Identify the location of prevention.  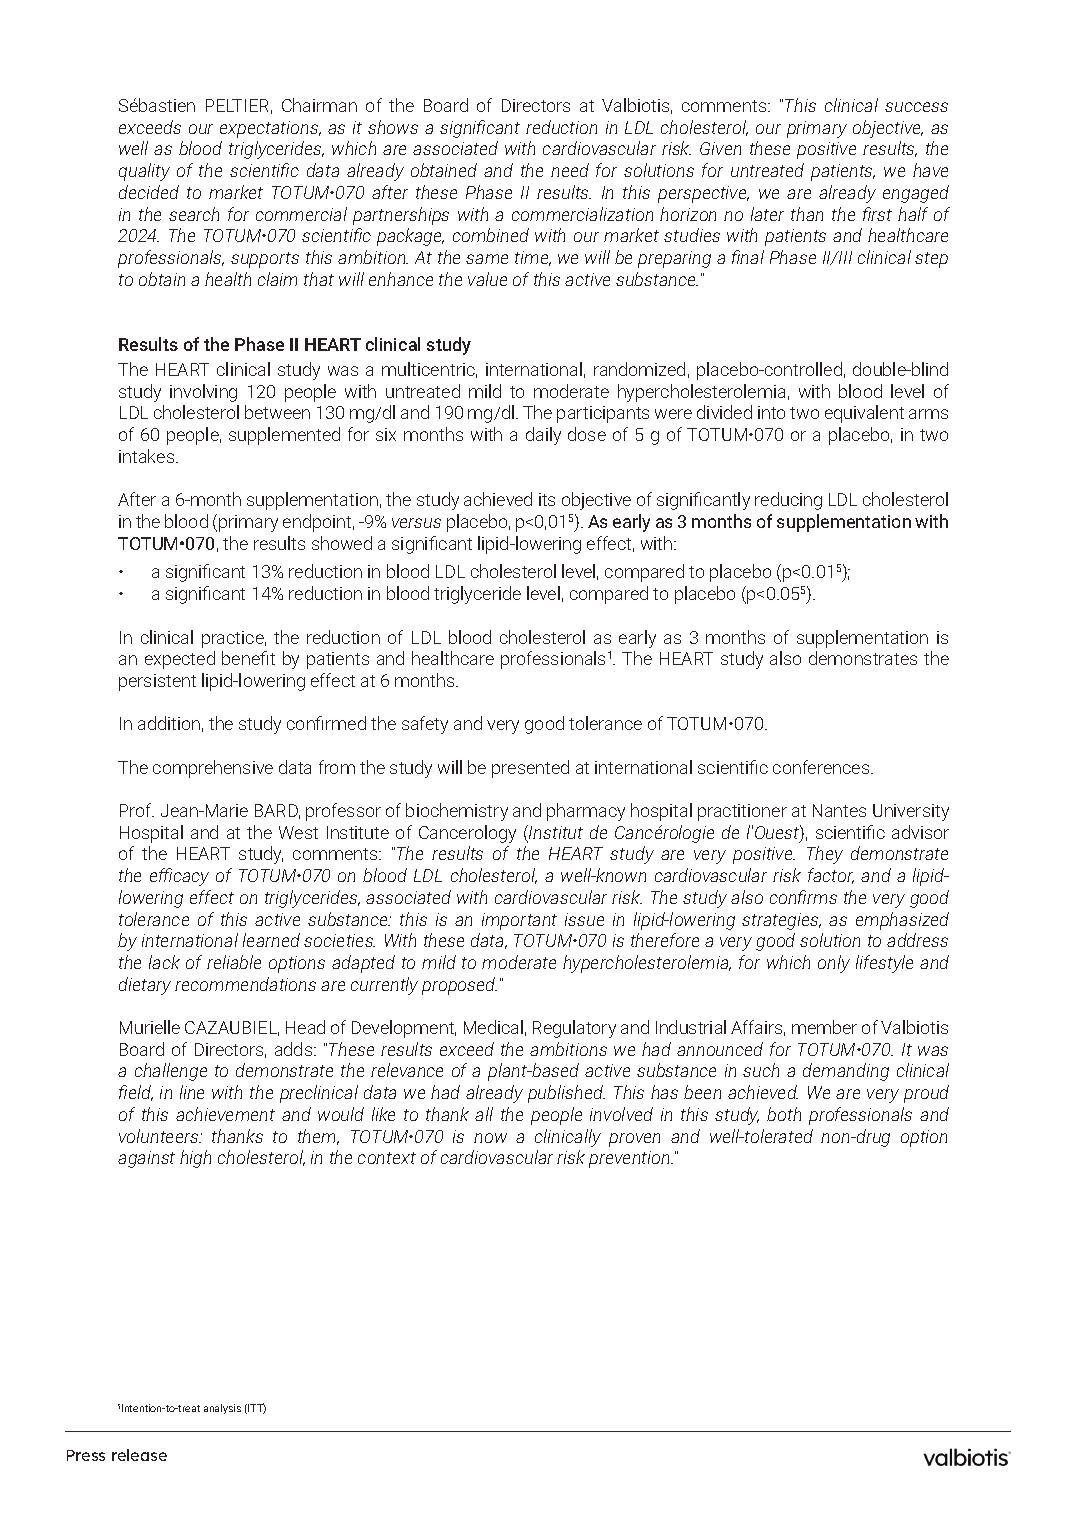
(631, 1159).
